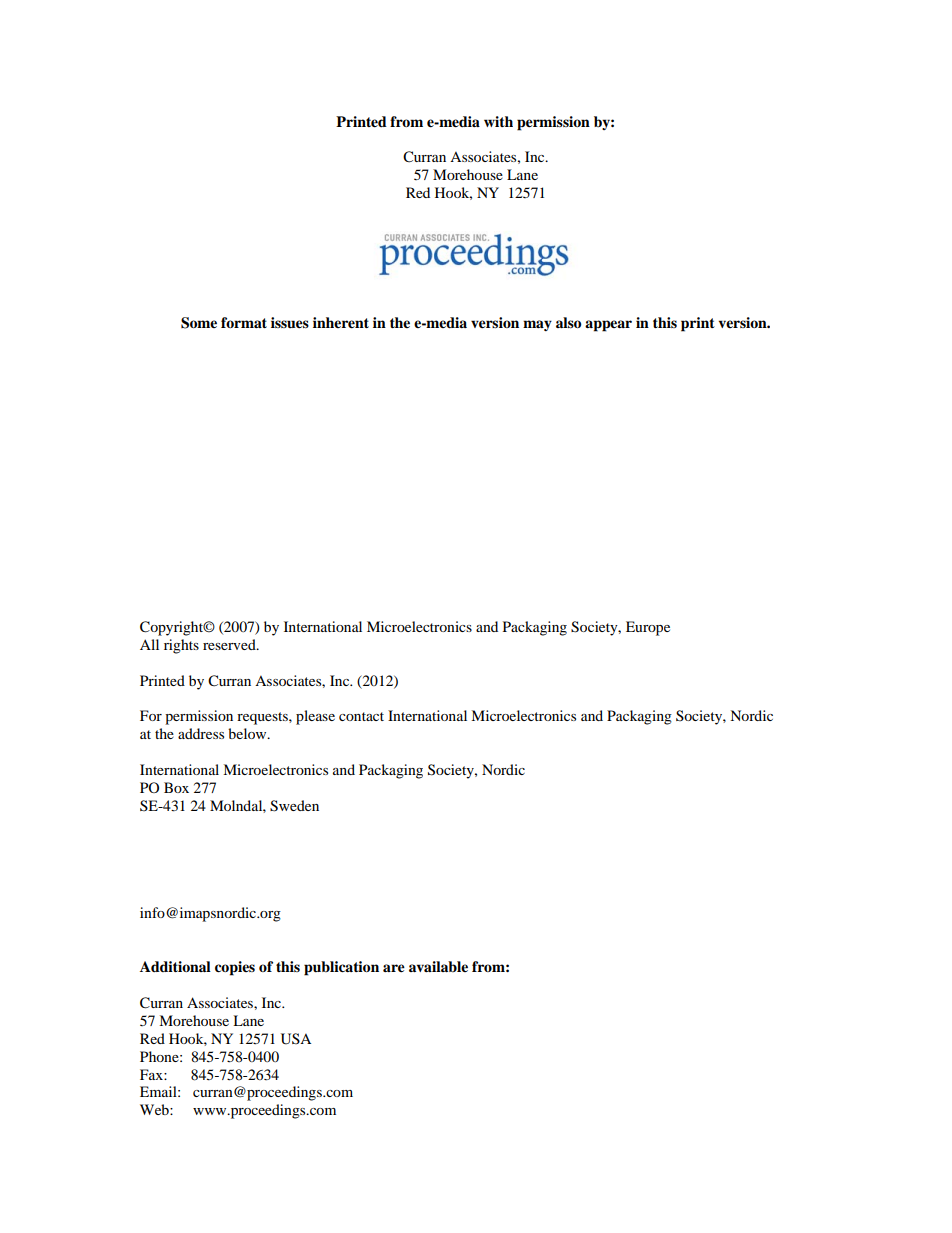 The image size is (952, 1233). Describe the element at coordinates (152, 1074) in the document. I see `Fax` at that location.
